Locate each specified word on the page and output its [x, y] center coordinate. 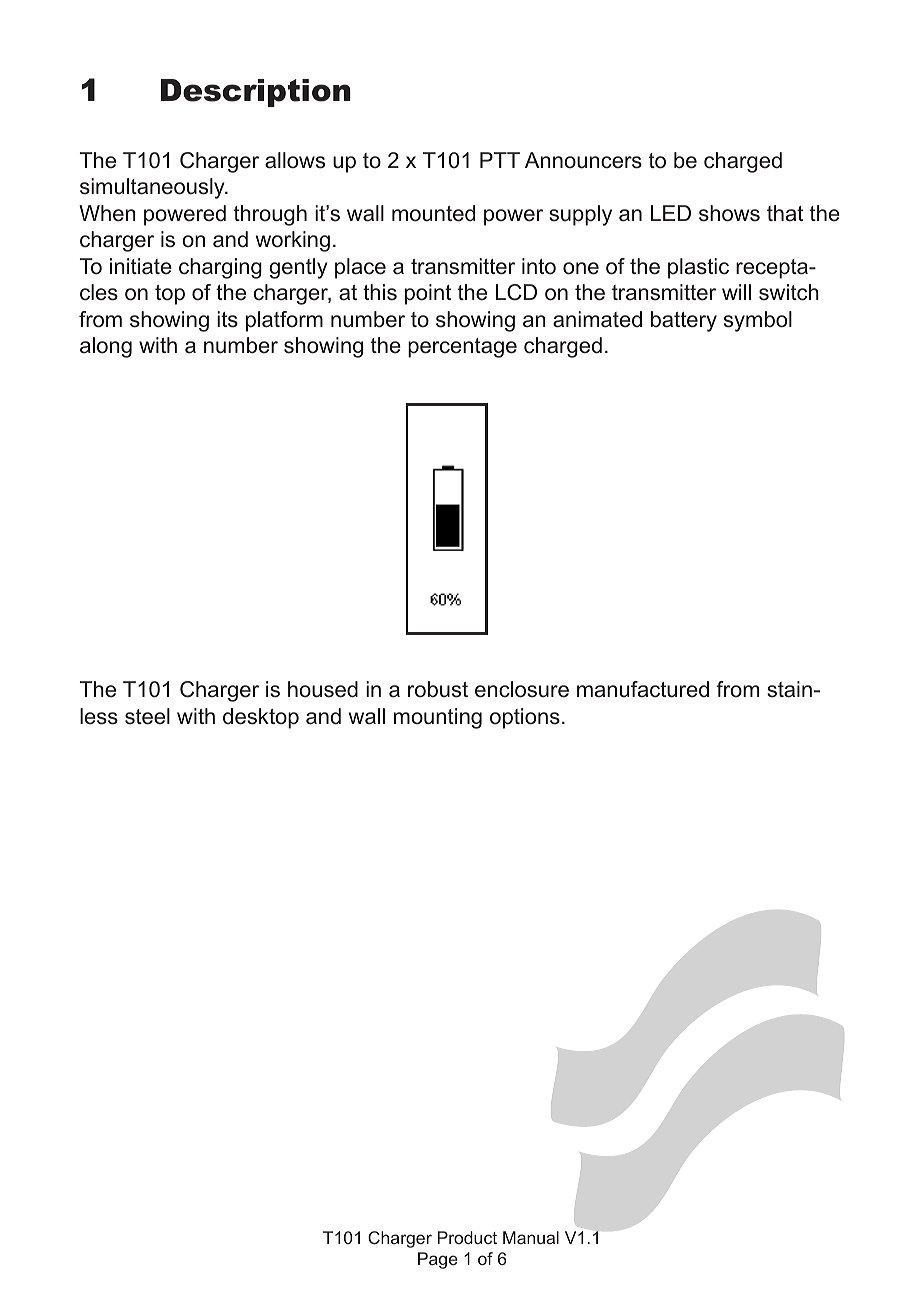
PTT [500, 160]
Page [438, 1260]
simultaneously [153, 188]
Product [467, 1237]
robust [438, 689]
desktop [261, 718]
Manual [531, 1237]
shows [729, 213]
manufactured [643, 689]
